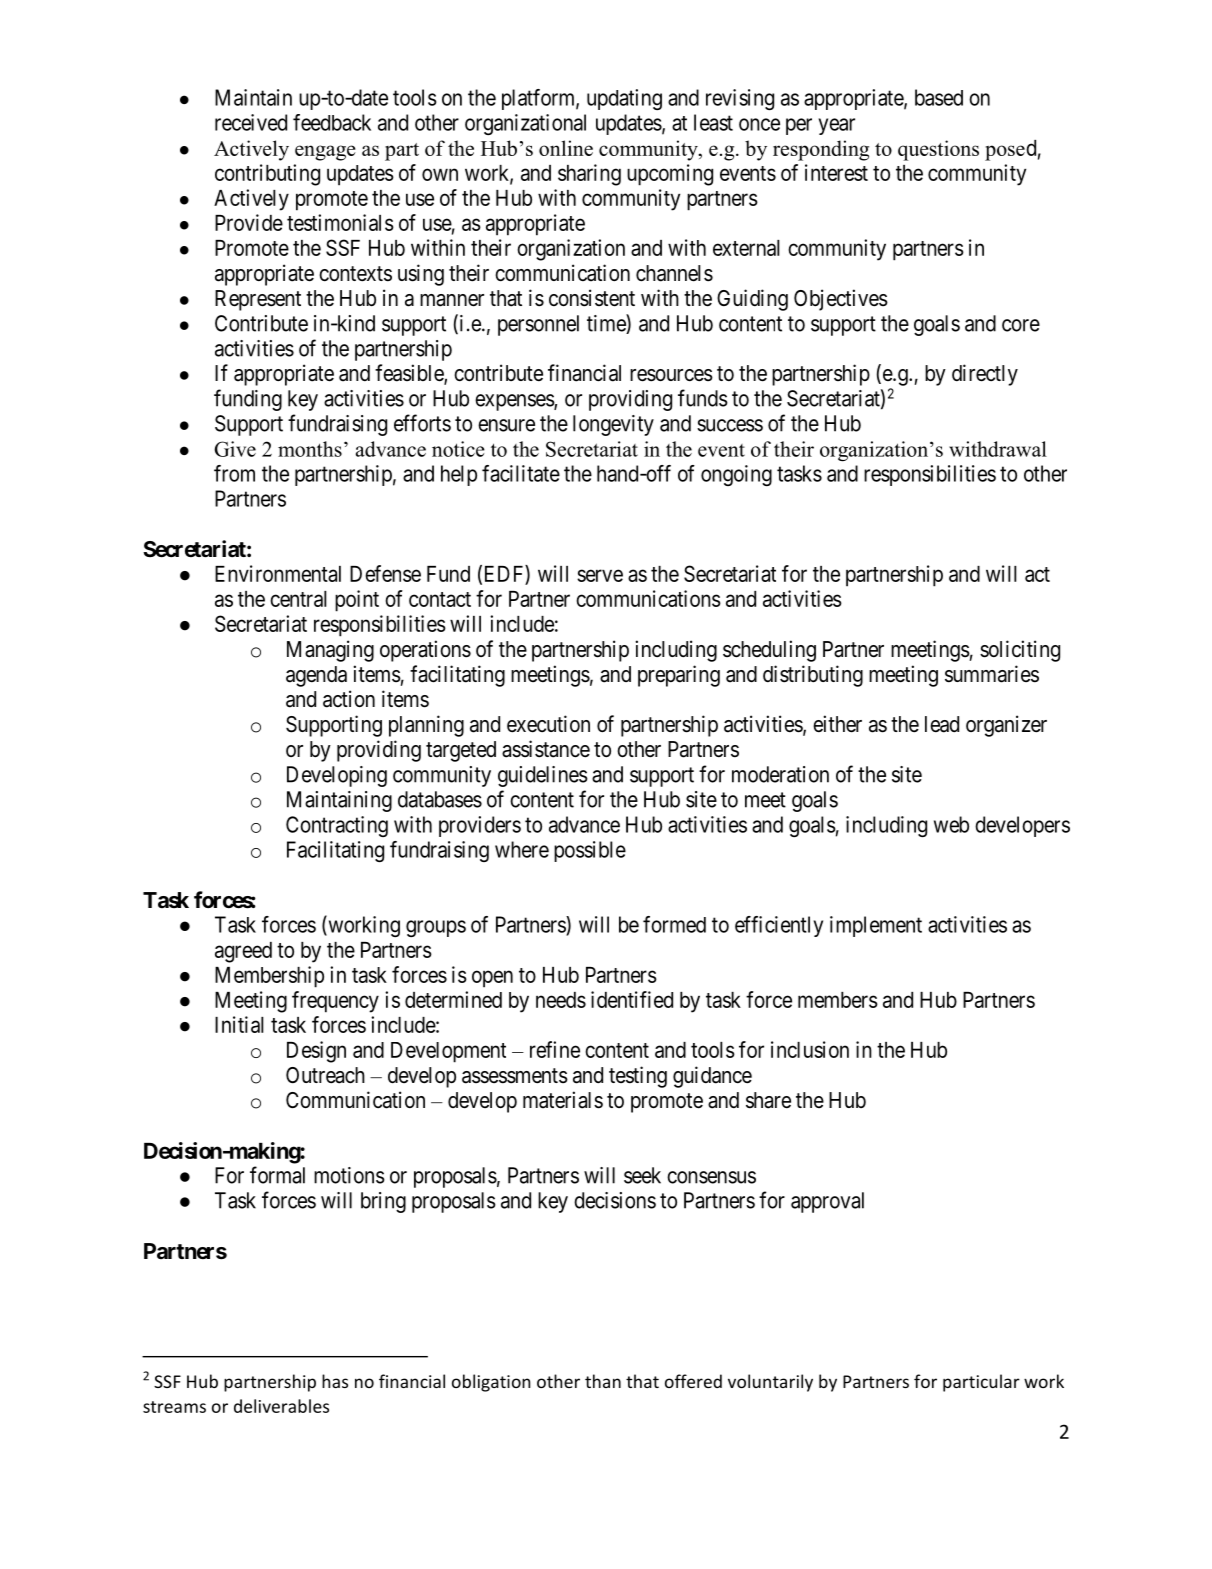 Image resolution: width=1212 pixels, height=1569 pixels. I want to click on voluntarily, so click(770, 1383).
